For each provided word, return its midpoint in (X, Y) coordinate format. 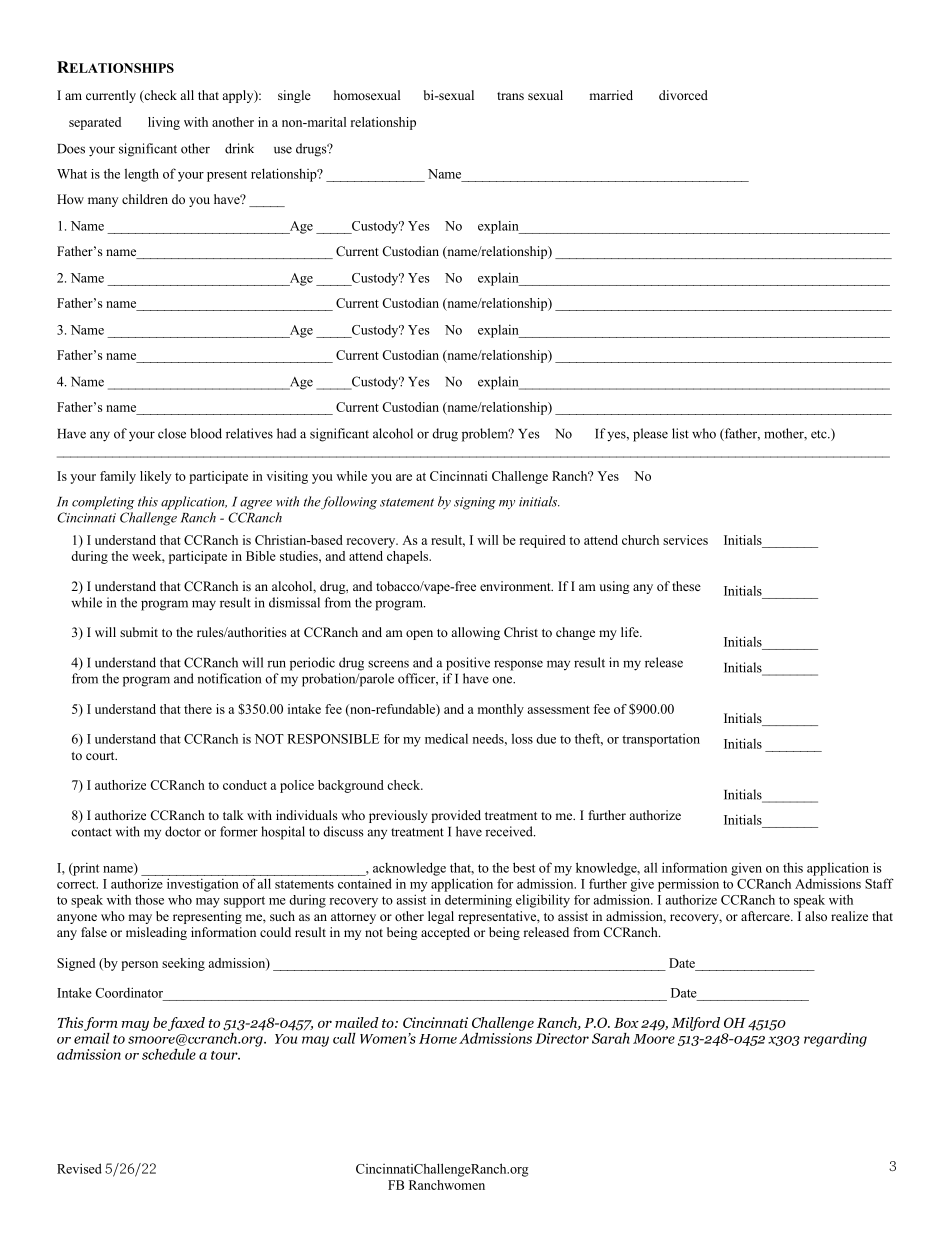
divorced (683, 95)
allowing (475, 633)
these (686, 586)
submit (139, 632)
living (164, 123)
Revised (79, 1168)
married (611, 95)
